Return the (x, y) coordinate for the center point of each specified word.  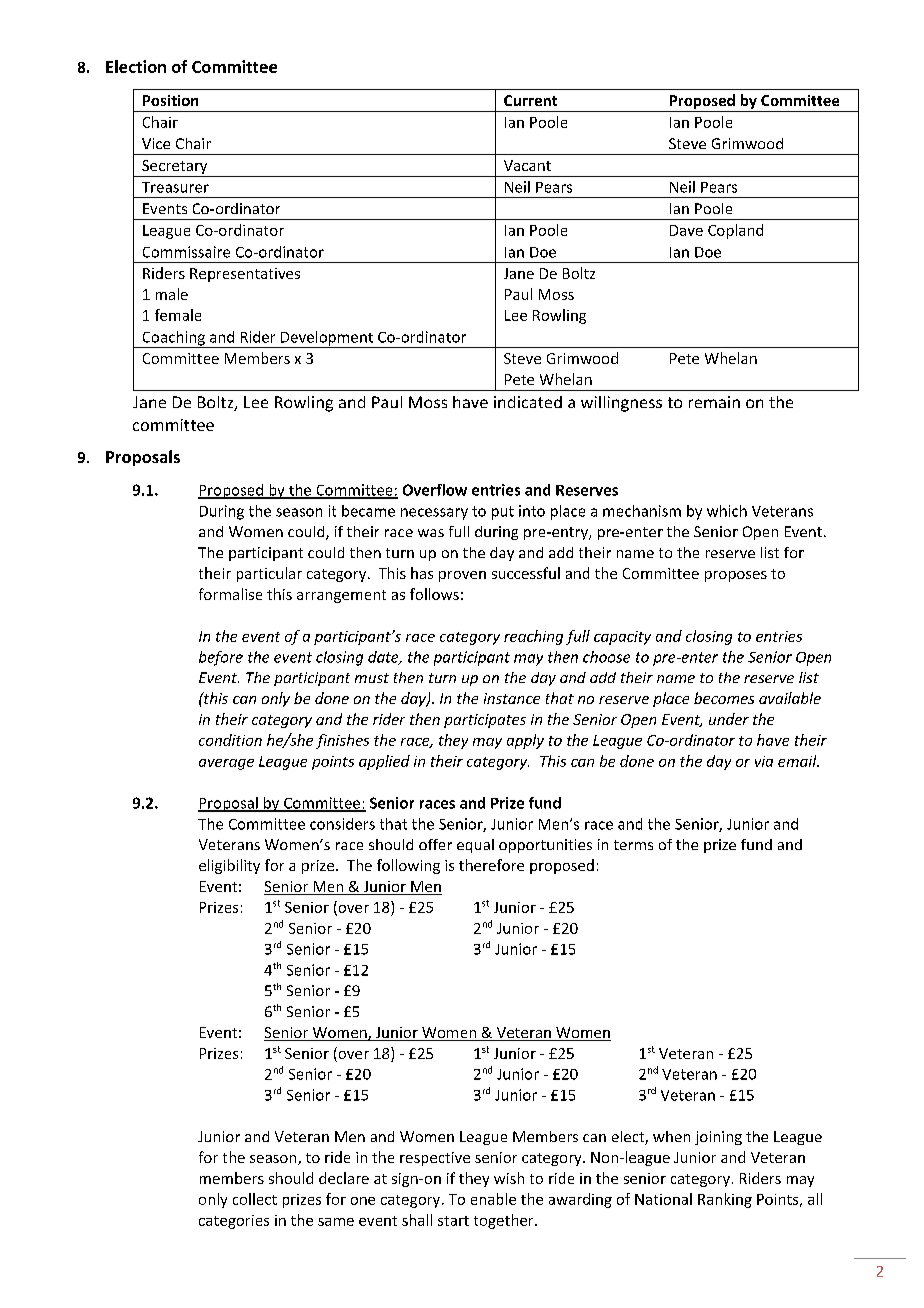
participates (485, 721)
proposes (736, 576)
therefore (491, 865)
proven (462, 576)
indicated (528, 402)
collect (255, 1199)
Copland (735, 231)
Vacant (527, 165)
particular (269, 574)
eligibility (229, 866)
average (226, 764)
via (764, 761)
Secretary (174, 167)
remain (714, 402)
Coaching (173, 339)
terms (633, 845)
